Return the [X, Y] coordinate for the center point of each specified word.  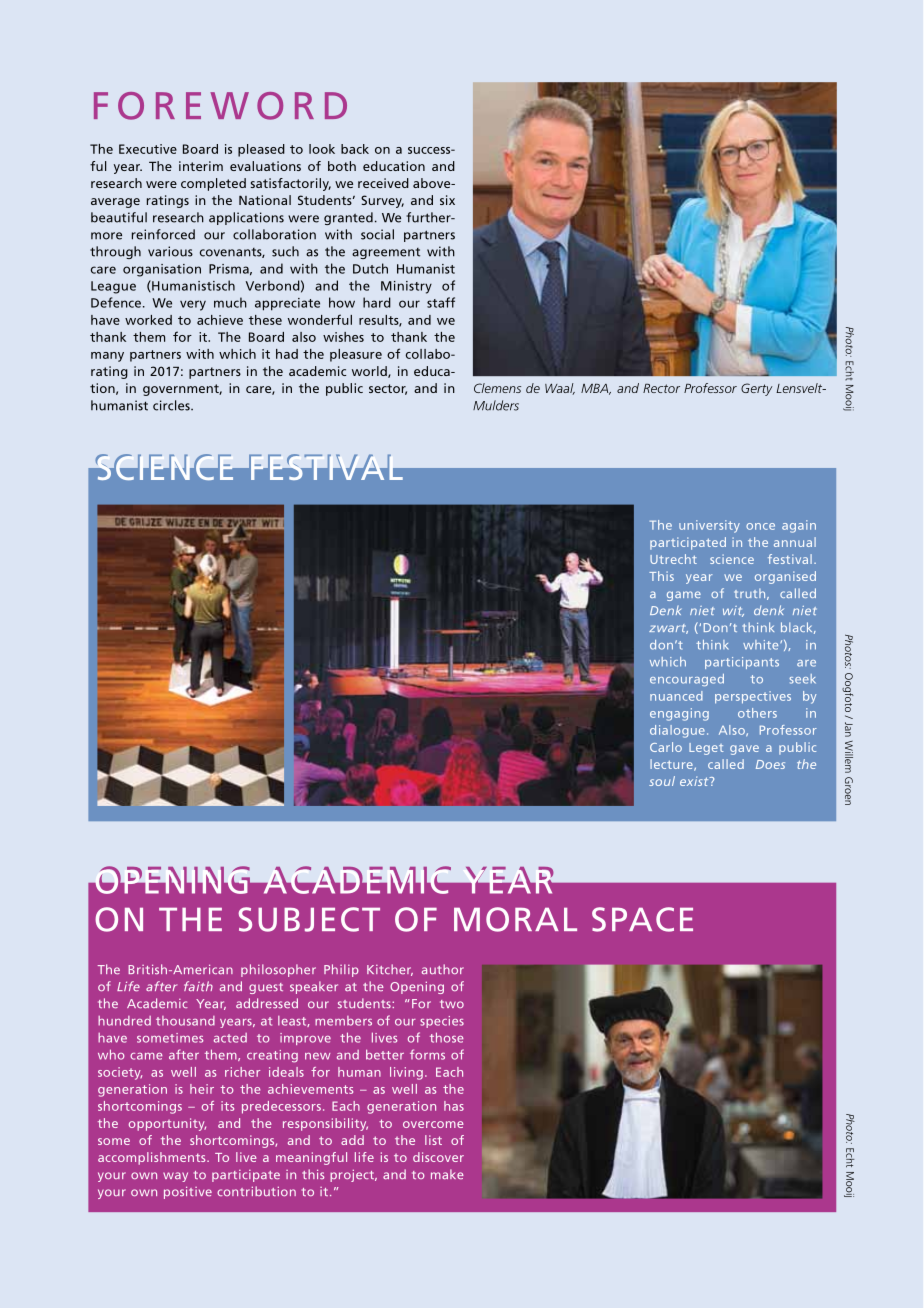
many [107, 357]
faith [198, 986]
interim [201, 166]
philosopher [278, 970]
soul [662, 781]
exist [695, 781]
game [684, 596]
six [447, 200]
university [709, 526]
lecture [672, 765]
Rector [661, 388]
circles [172, 405]
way [175, 1177]
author [443, 969]
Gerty [756, 389]
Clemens [497, 388]
